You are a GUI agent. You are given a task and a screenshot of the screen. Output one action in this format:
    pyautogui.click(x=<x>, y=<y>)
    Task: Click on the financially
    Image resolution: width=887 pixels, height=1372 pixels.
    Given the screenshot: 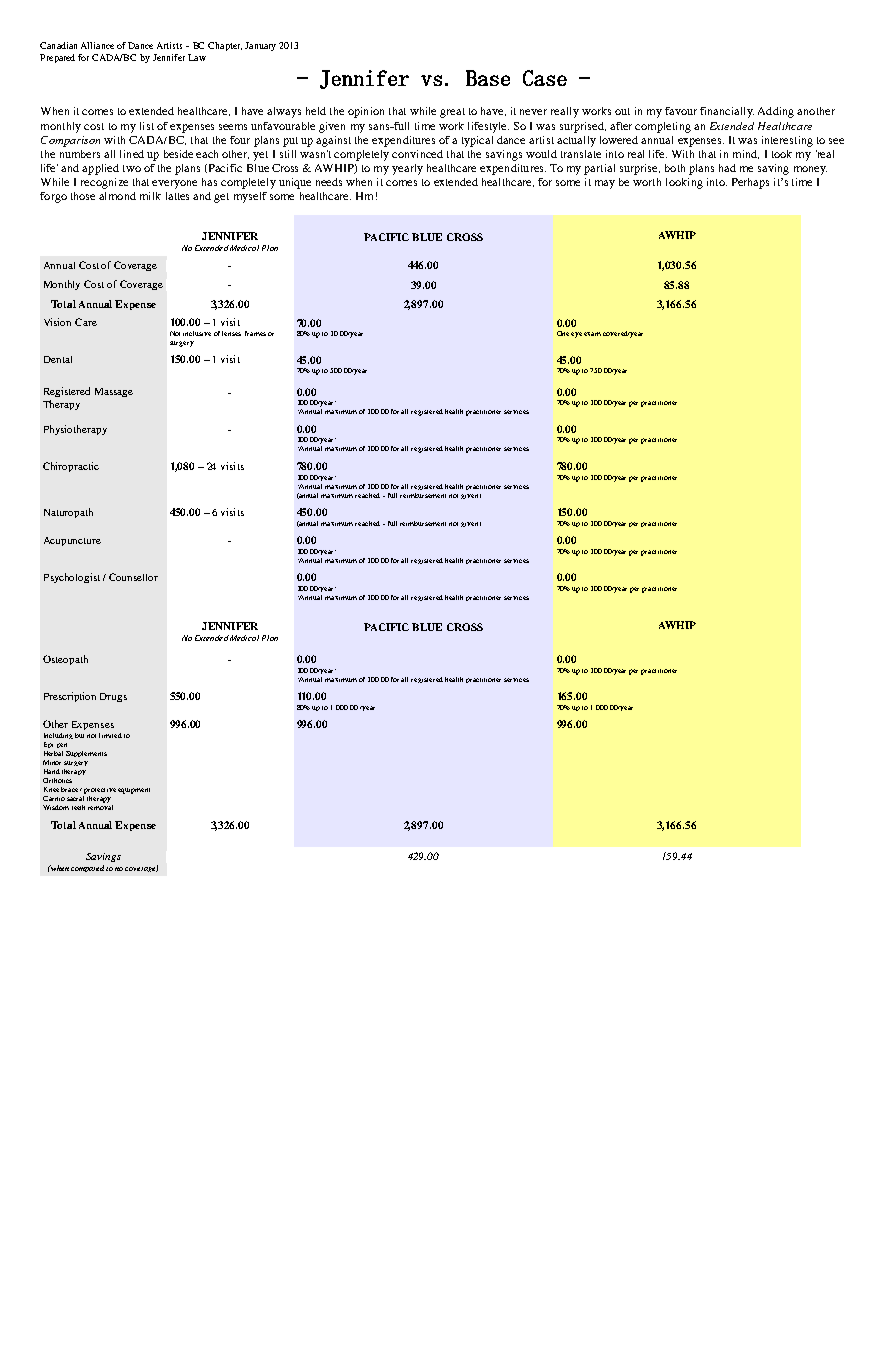 What is the action you would take?
    pyautogui.click(x=727, y=112)
